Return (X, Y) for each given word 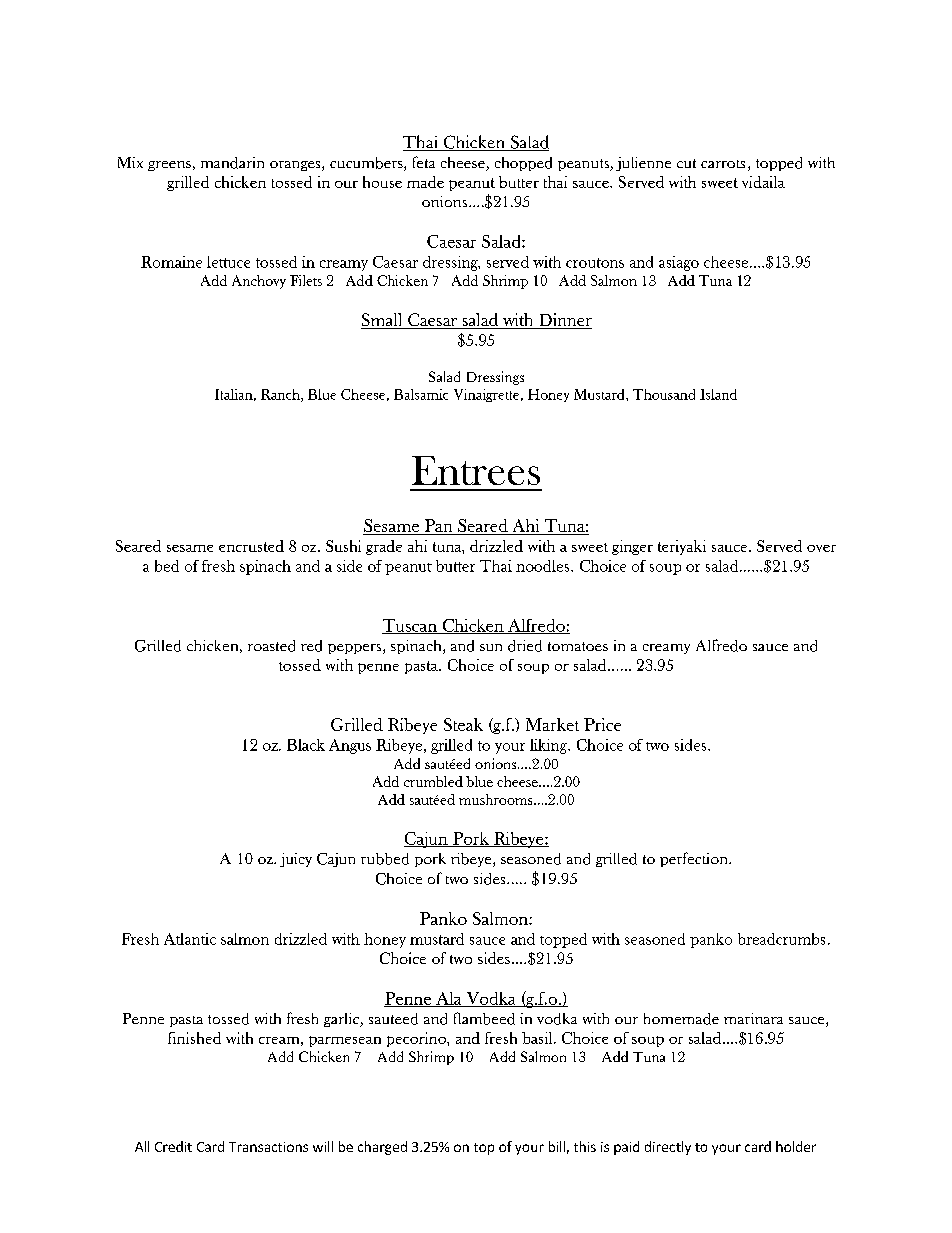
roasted (271, 646)
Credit (173, 1146)
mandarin (232, 163)
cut (686, 163)
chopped (523, 164)
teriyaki (682, 547)
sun (491, 647)
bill (557, 1146)
